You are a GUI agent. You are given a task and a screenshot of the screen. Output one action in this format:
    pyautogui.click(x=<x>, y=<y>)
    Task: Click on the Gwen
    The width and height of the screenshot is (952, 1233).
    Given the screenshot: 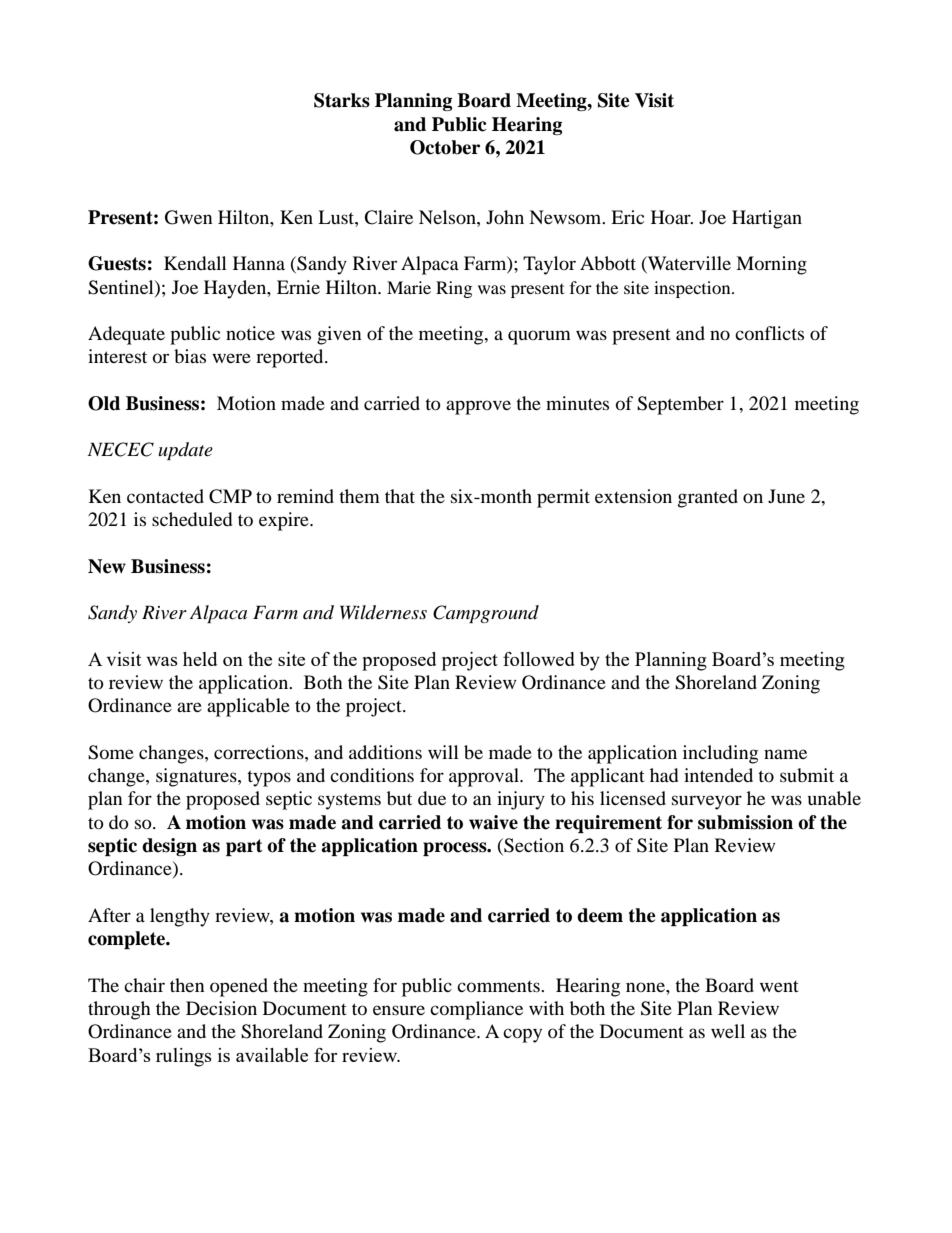 What is the action you would take?
    pyautogui.click(x=189, y=217)
